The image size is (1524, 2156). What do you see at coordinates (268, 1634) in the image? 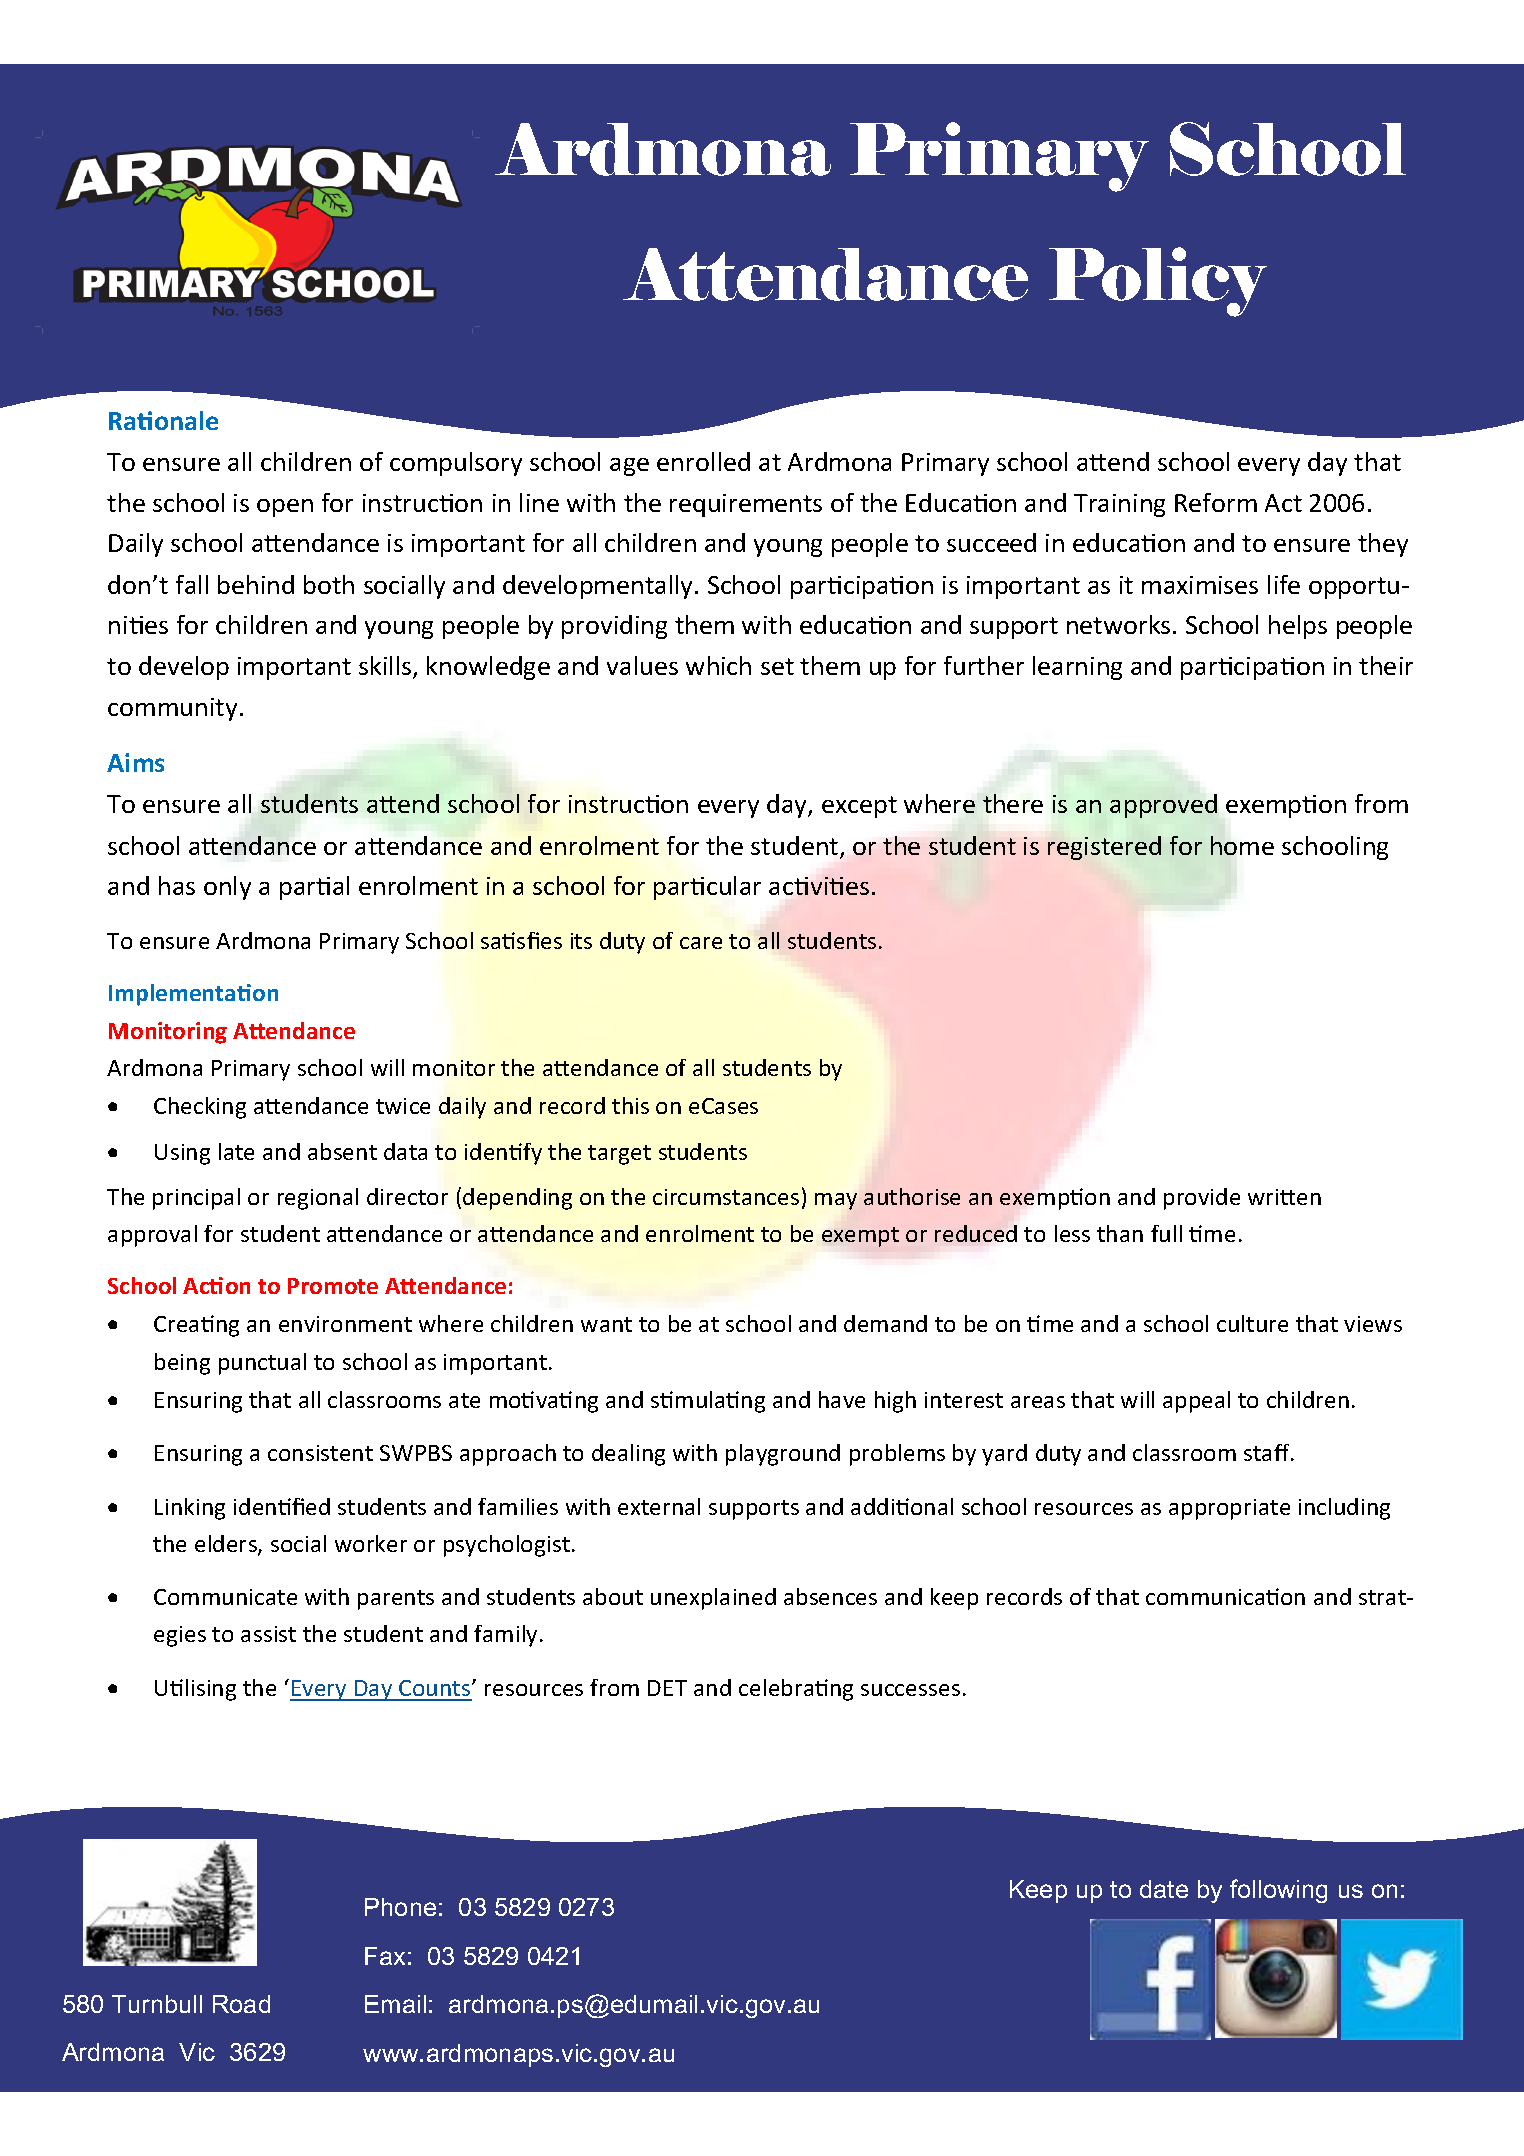
I see `assist` at bounding box center [268, 1634].
